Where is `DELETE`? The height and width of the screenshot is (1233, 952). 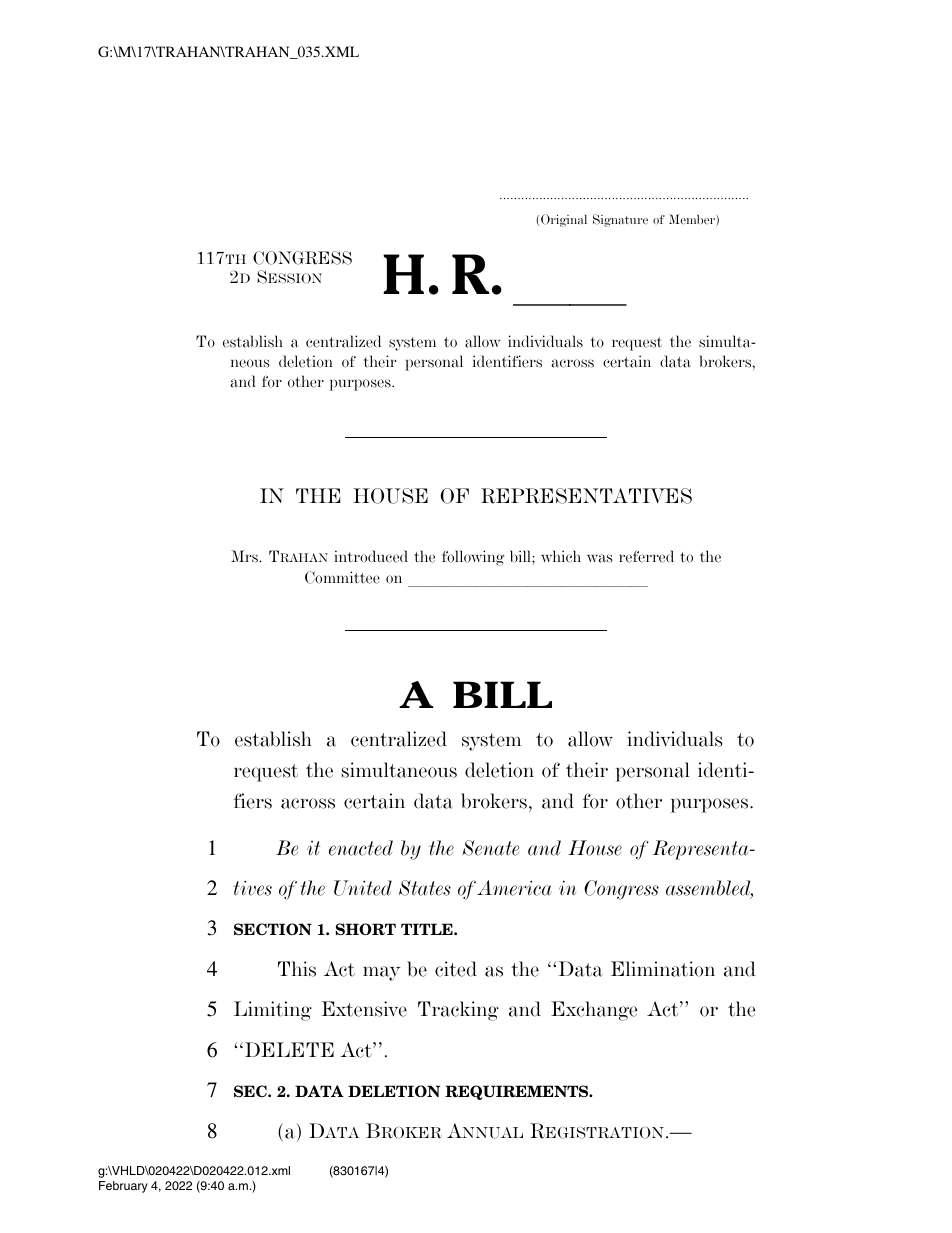
DELETE is located at coordinates (289, 1049).
